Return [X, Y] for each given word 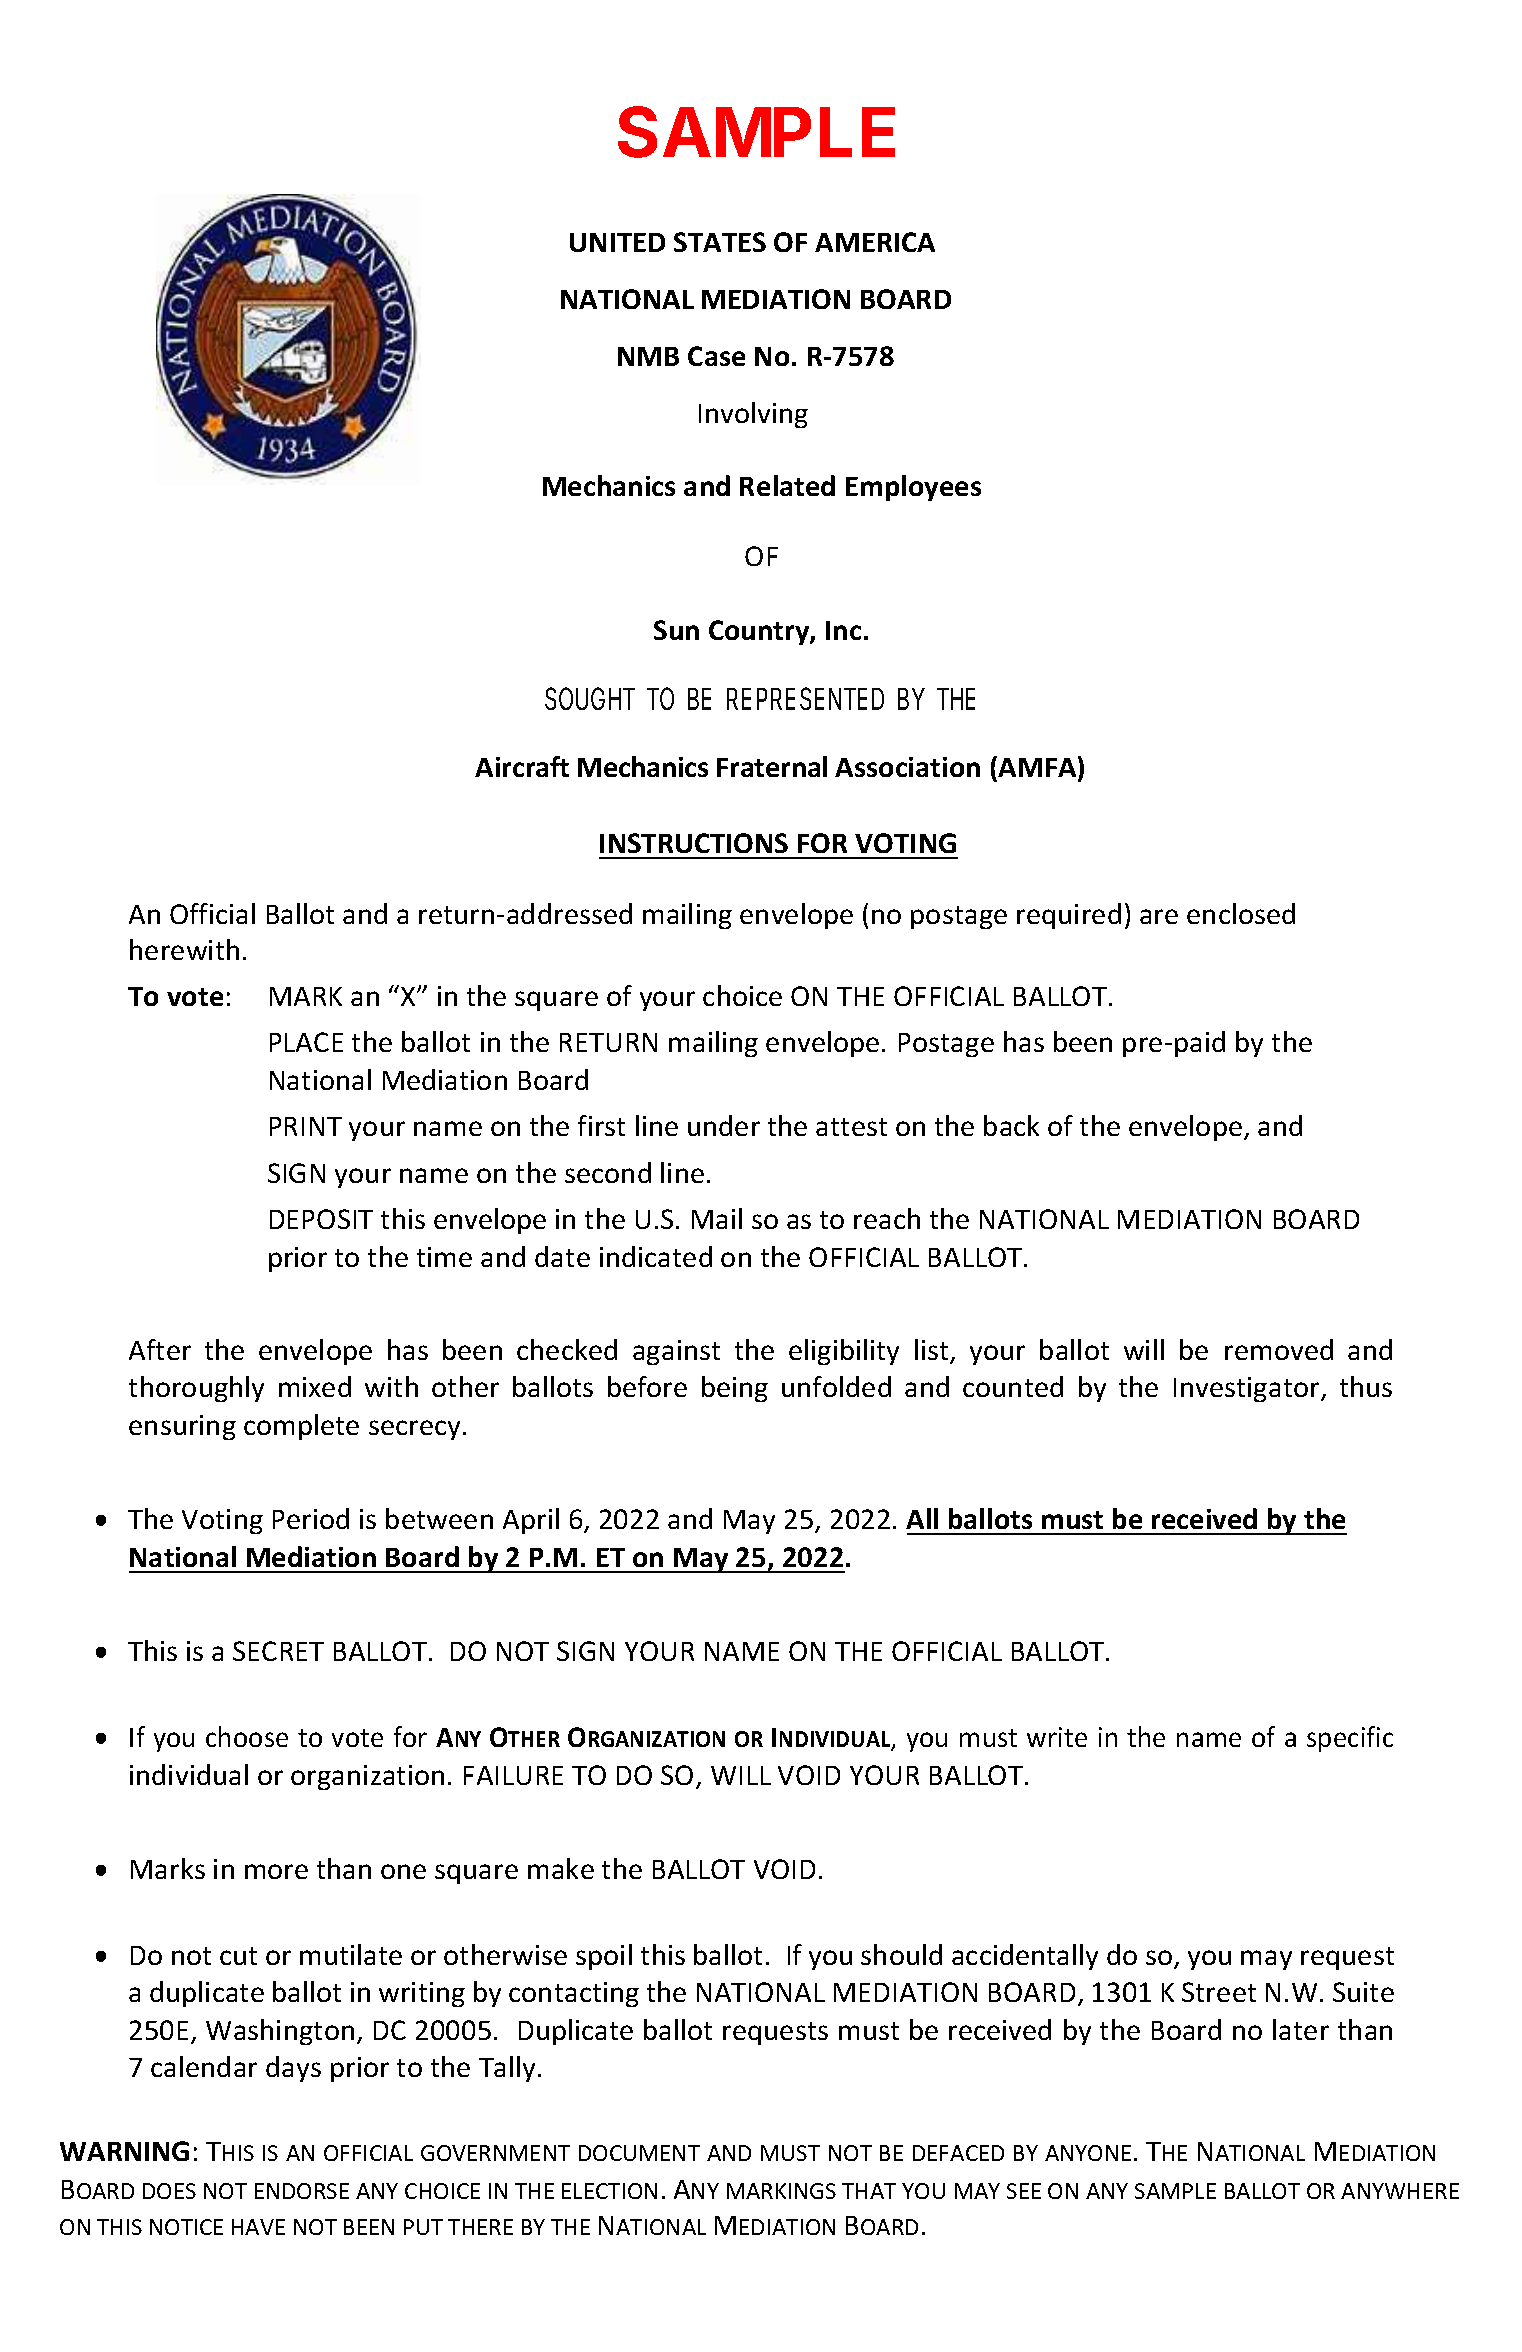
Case [716, 356]
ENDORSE [302, 2191]
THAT [869, 2191]
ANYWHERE [1400, 2191]
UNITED [617, 242]
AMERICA [875, 242]
